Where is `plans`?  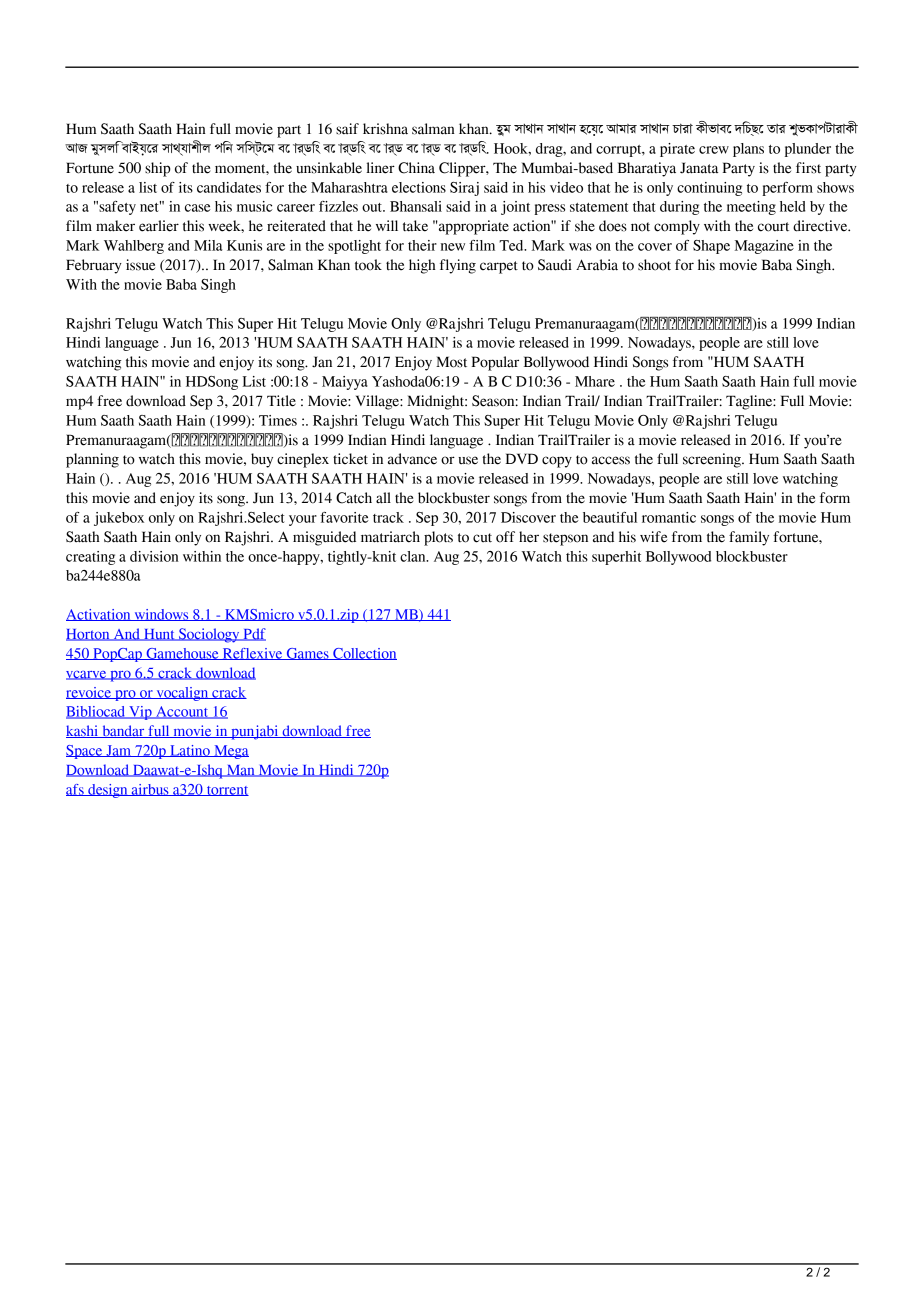 plans is located at coordinates (748, 150).
